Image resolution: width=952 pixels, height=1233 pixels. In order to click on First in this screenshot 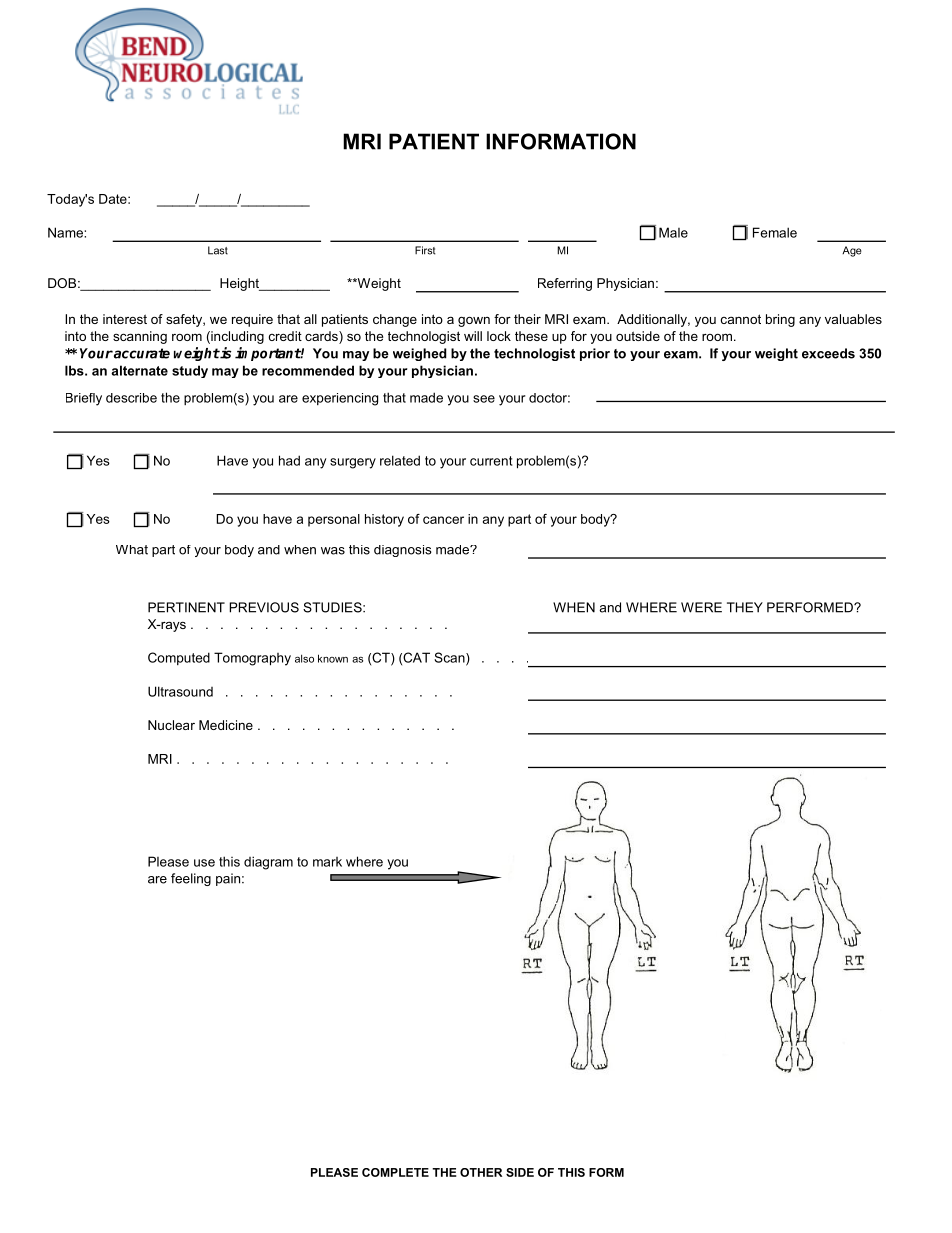, I will do `click(425, 250)`.
